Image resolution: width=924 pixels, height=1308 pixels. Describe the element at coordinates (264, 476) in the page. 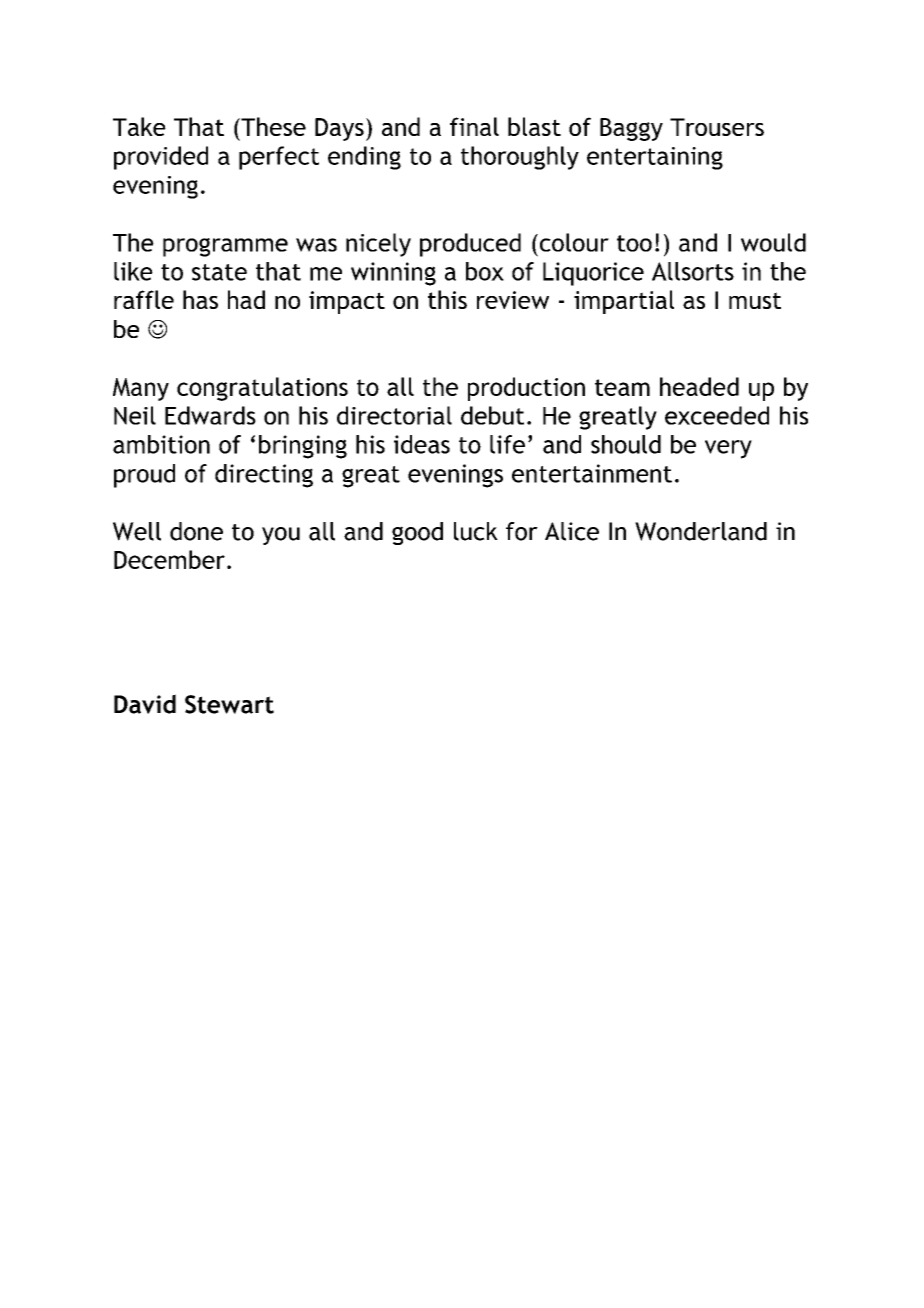

I see `directing` at that location.
